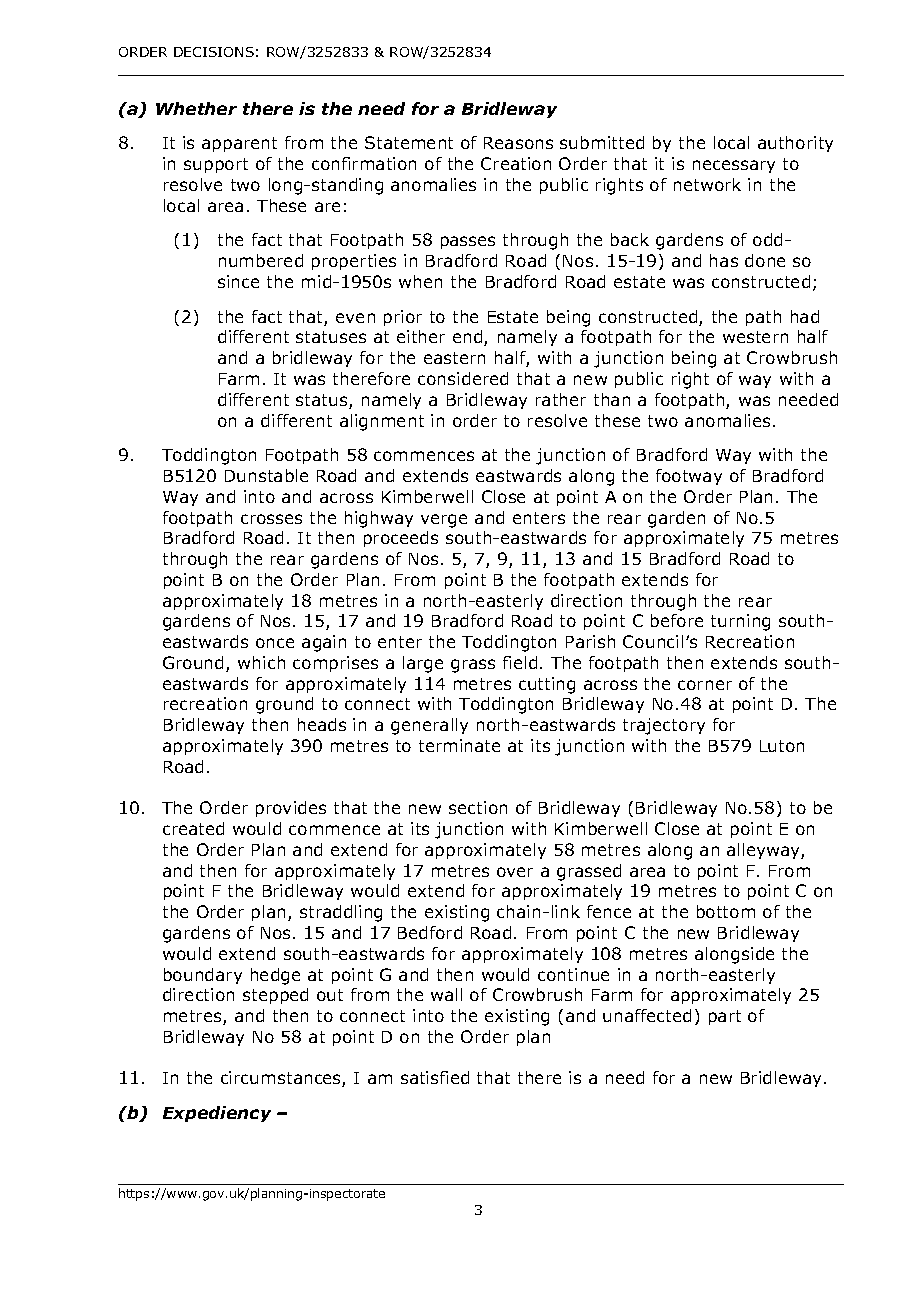 The width and height of the screenshot is (924, 1308). Describe the element at coordinates (239, 144) in the screenshot. I see `apparent` at that location.
